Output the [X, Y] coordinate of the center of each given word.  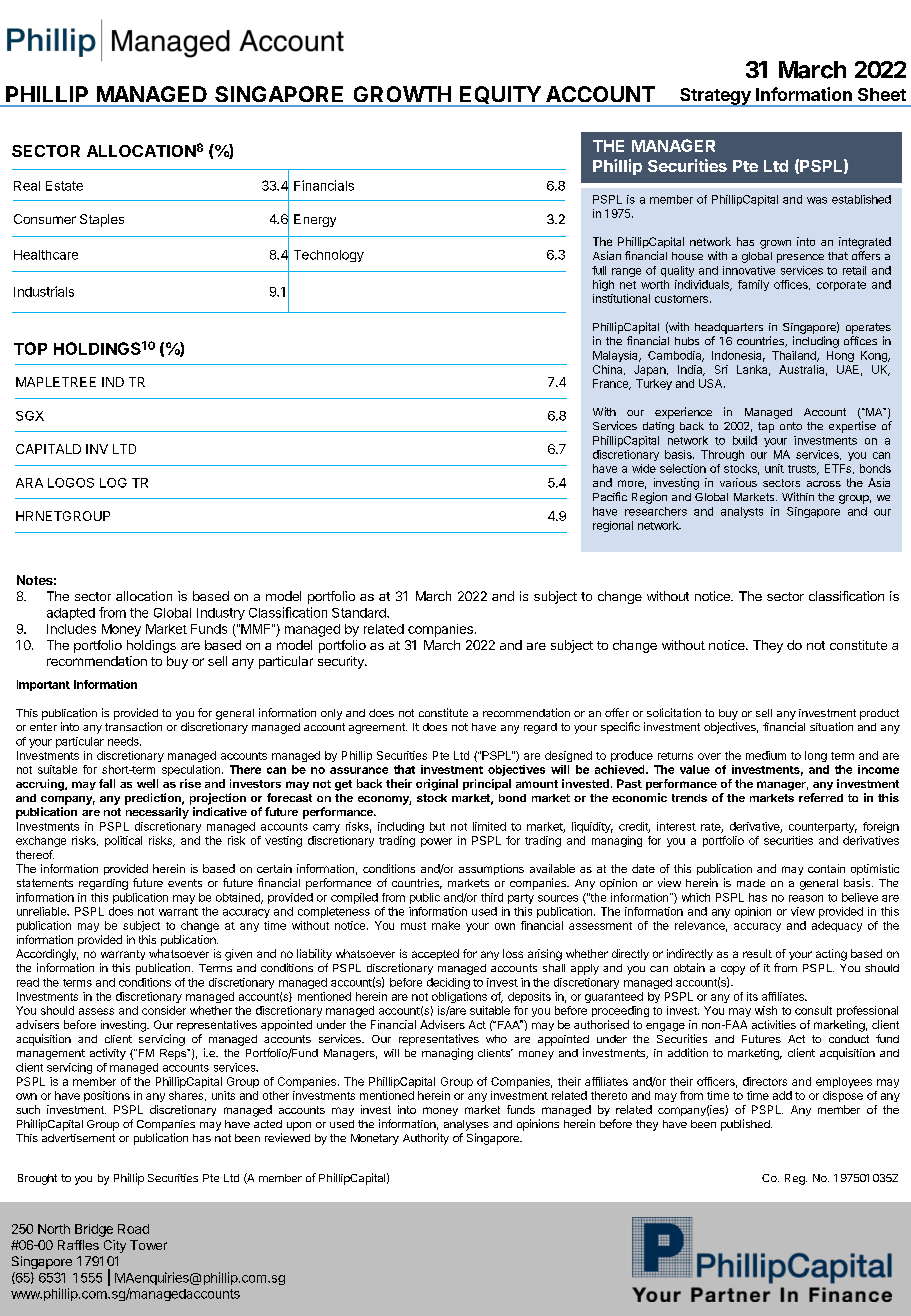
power [436, 842]
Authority [426, 1139]
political [123, 841]
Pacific [610, 496]
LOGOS [71, 483]
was [817, 200]
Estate [64, 186]
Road [133, 1229]
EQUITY [500, 96]
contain [826, 868]
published [746, 1125]
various [738, 482]
